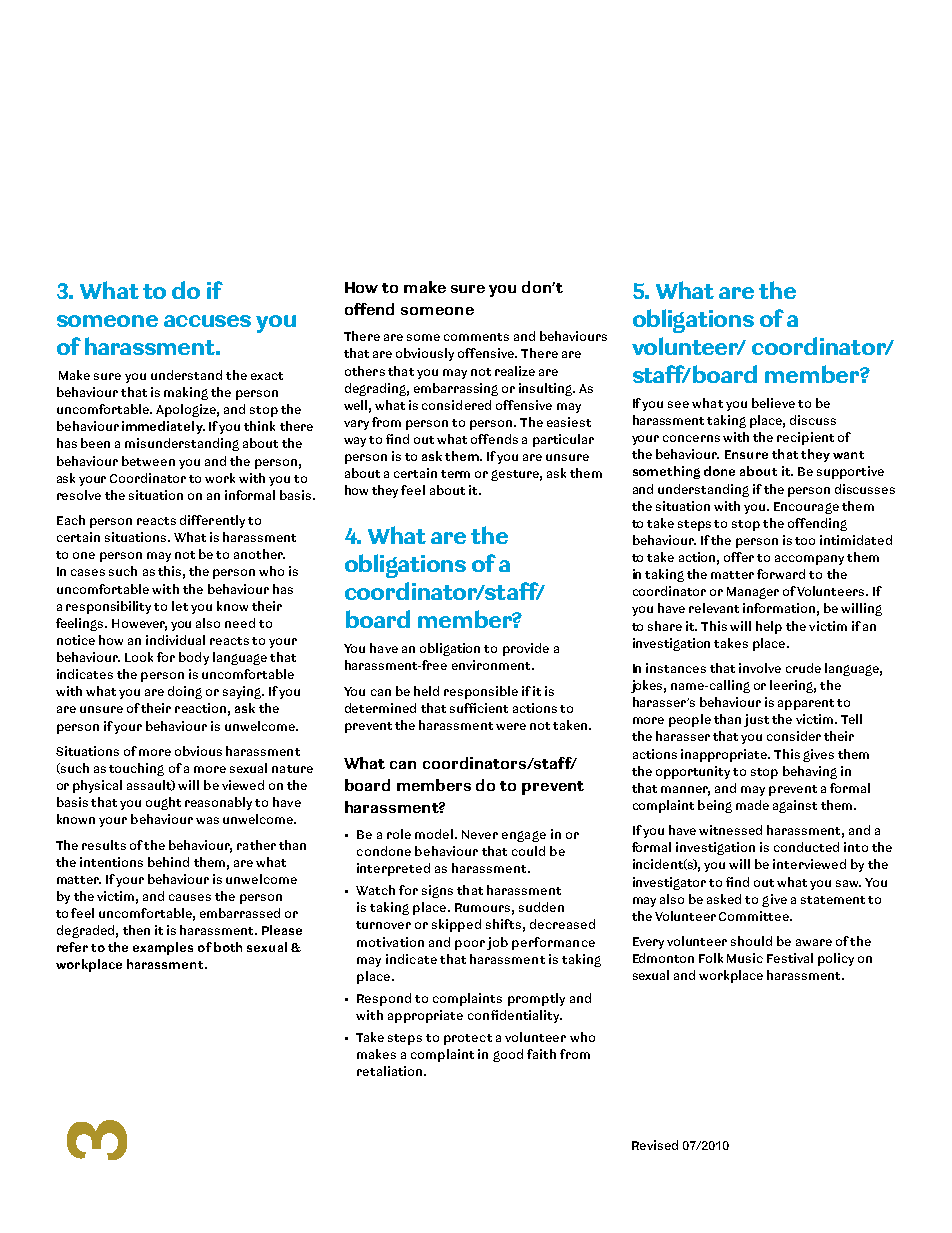  Describe the element at coordinates (773, 403) in the screenshot. I see `believe` at that location.
